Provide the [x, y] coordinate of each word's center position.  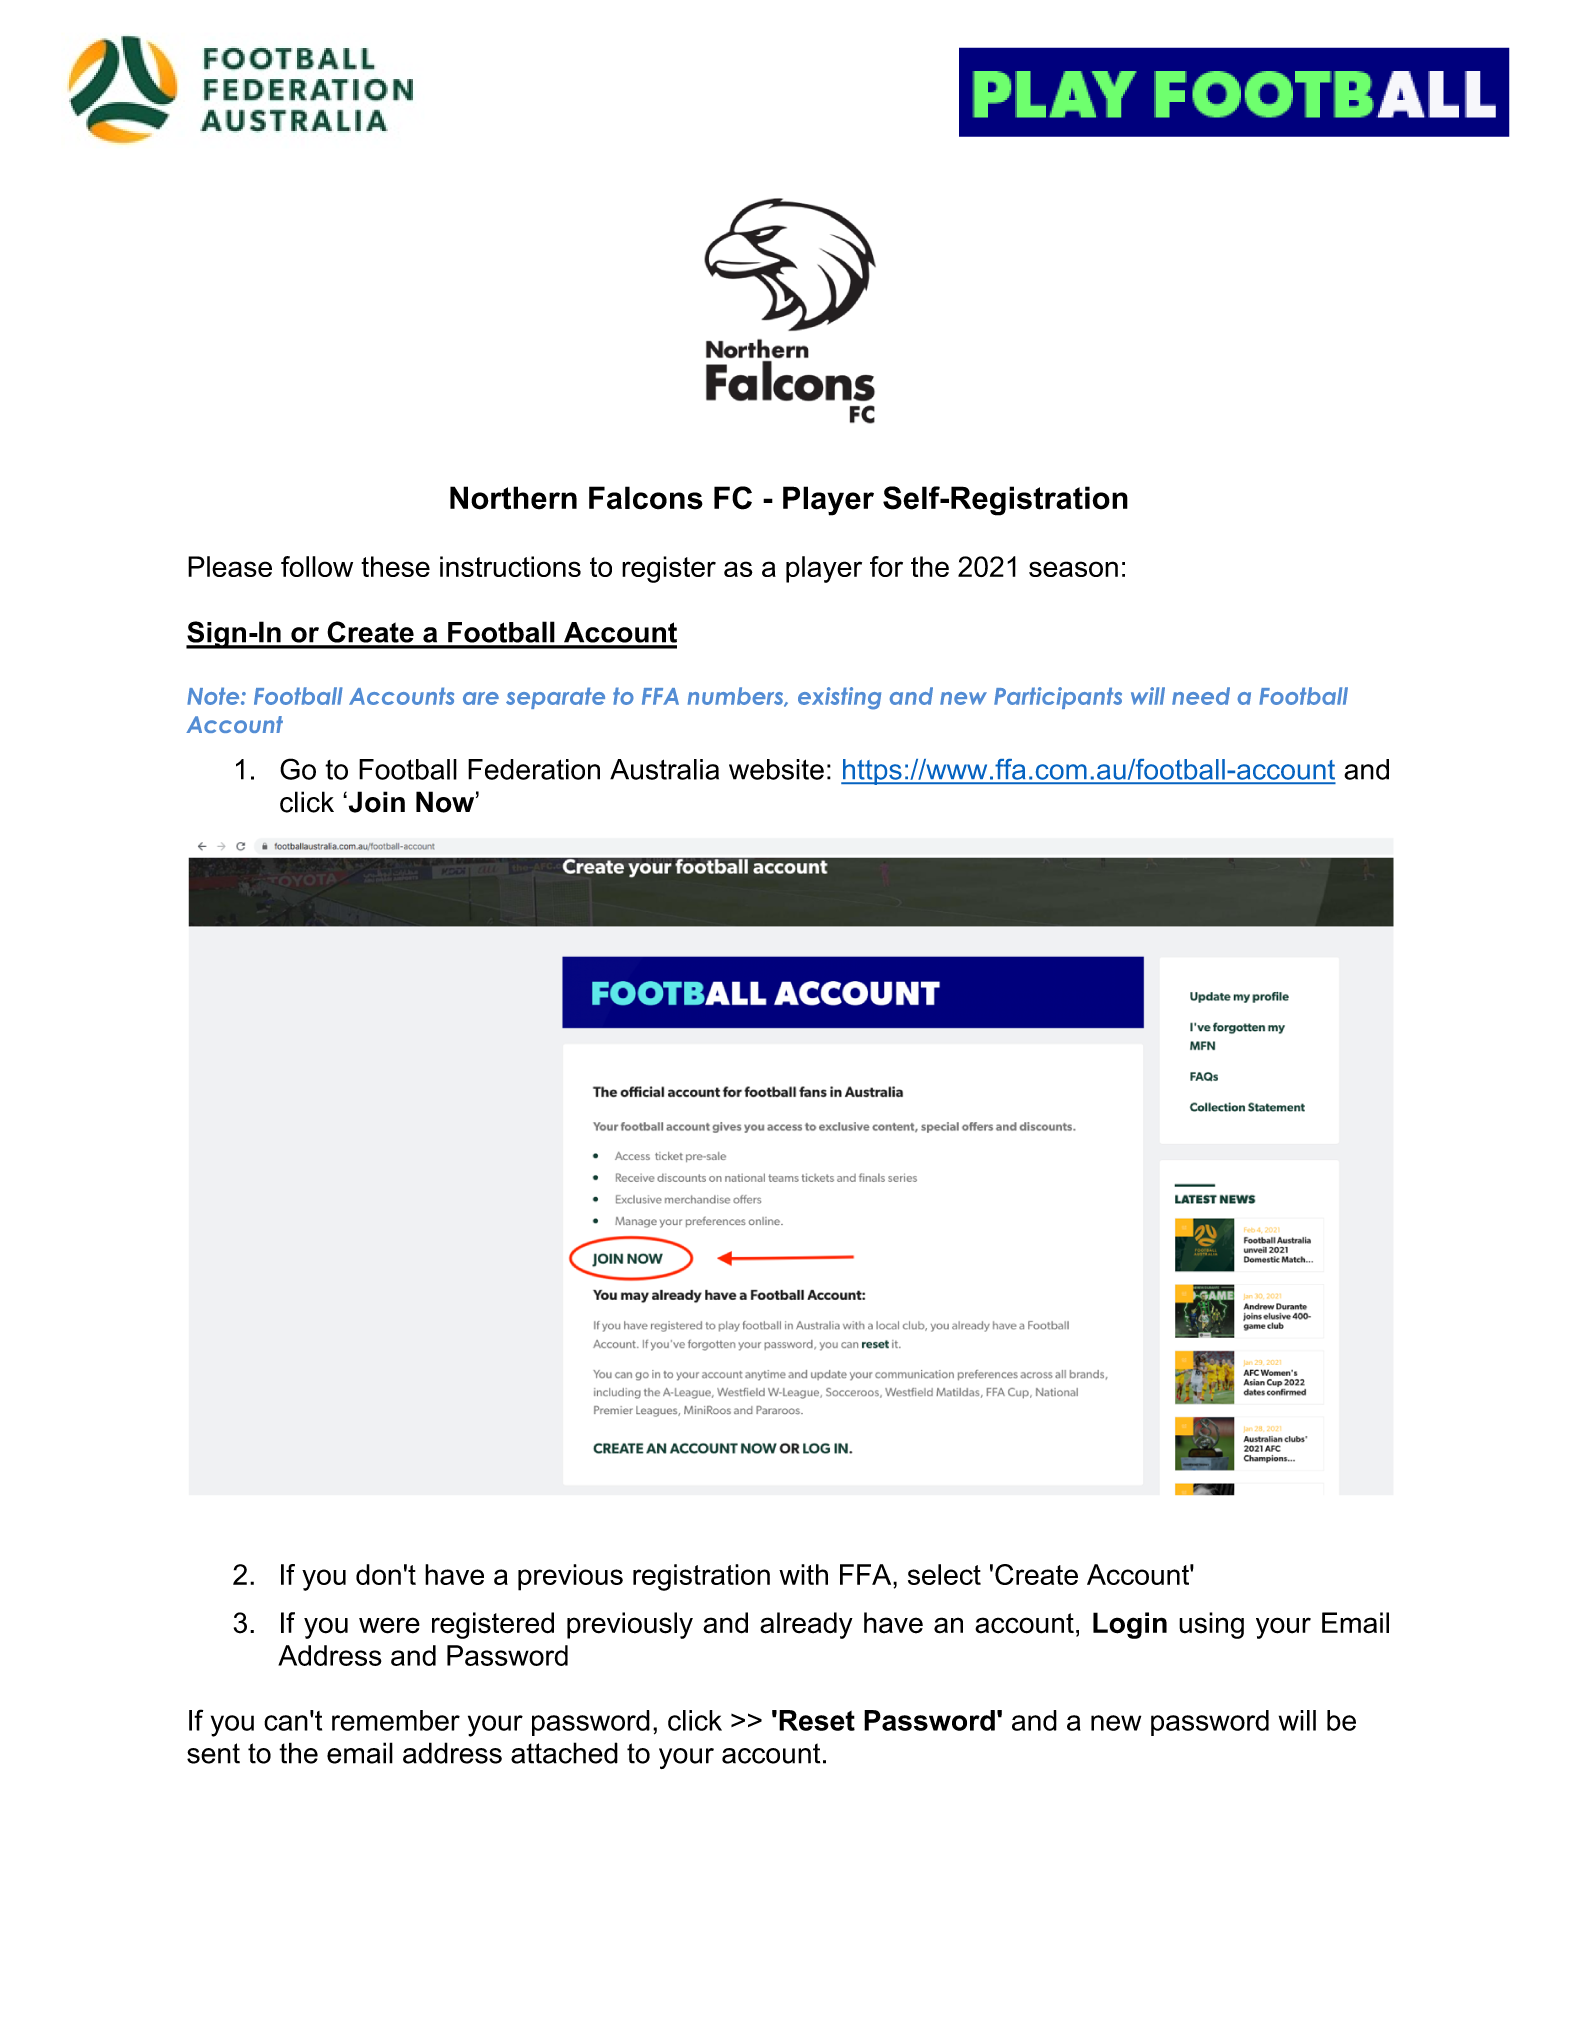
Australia [664, 769]
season [1073, 569]
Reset [817, 1720]
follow [317, 566]
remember [396, 1720]
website [776, 769]
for [886, 566]
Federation [534, 769]
